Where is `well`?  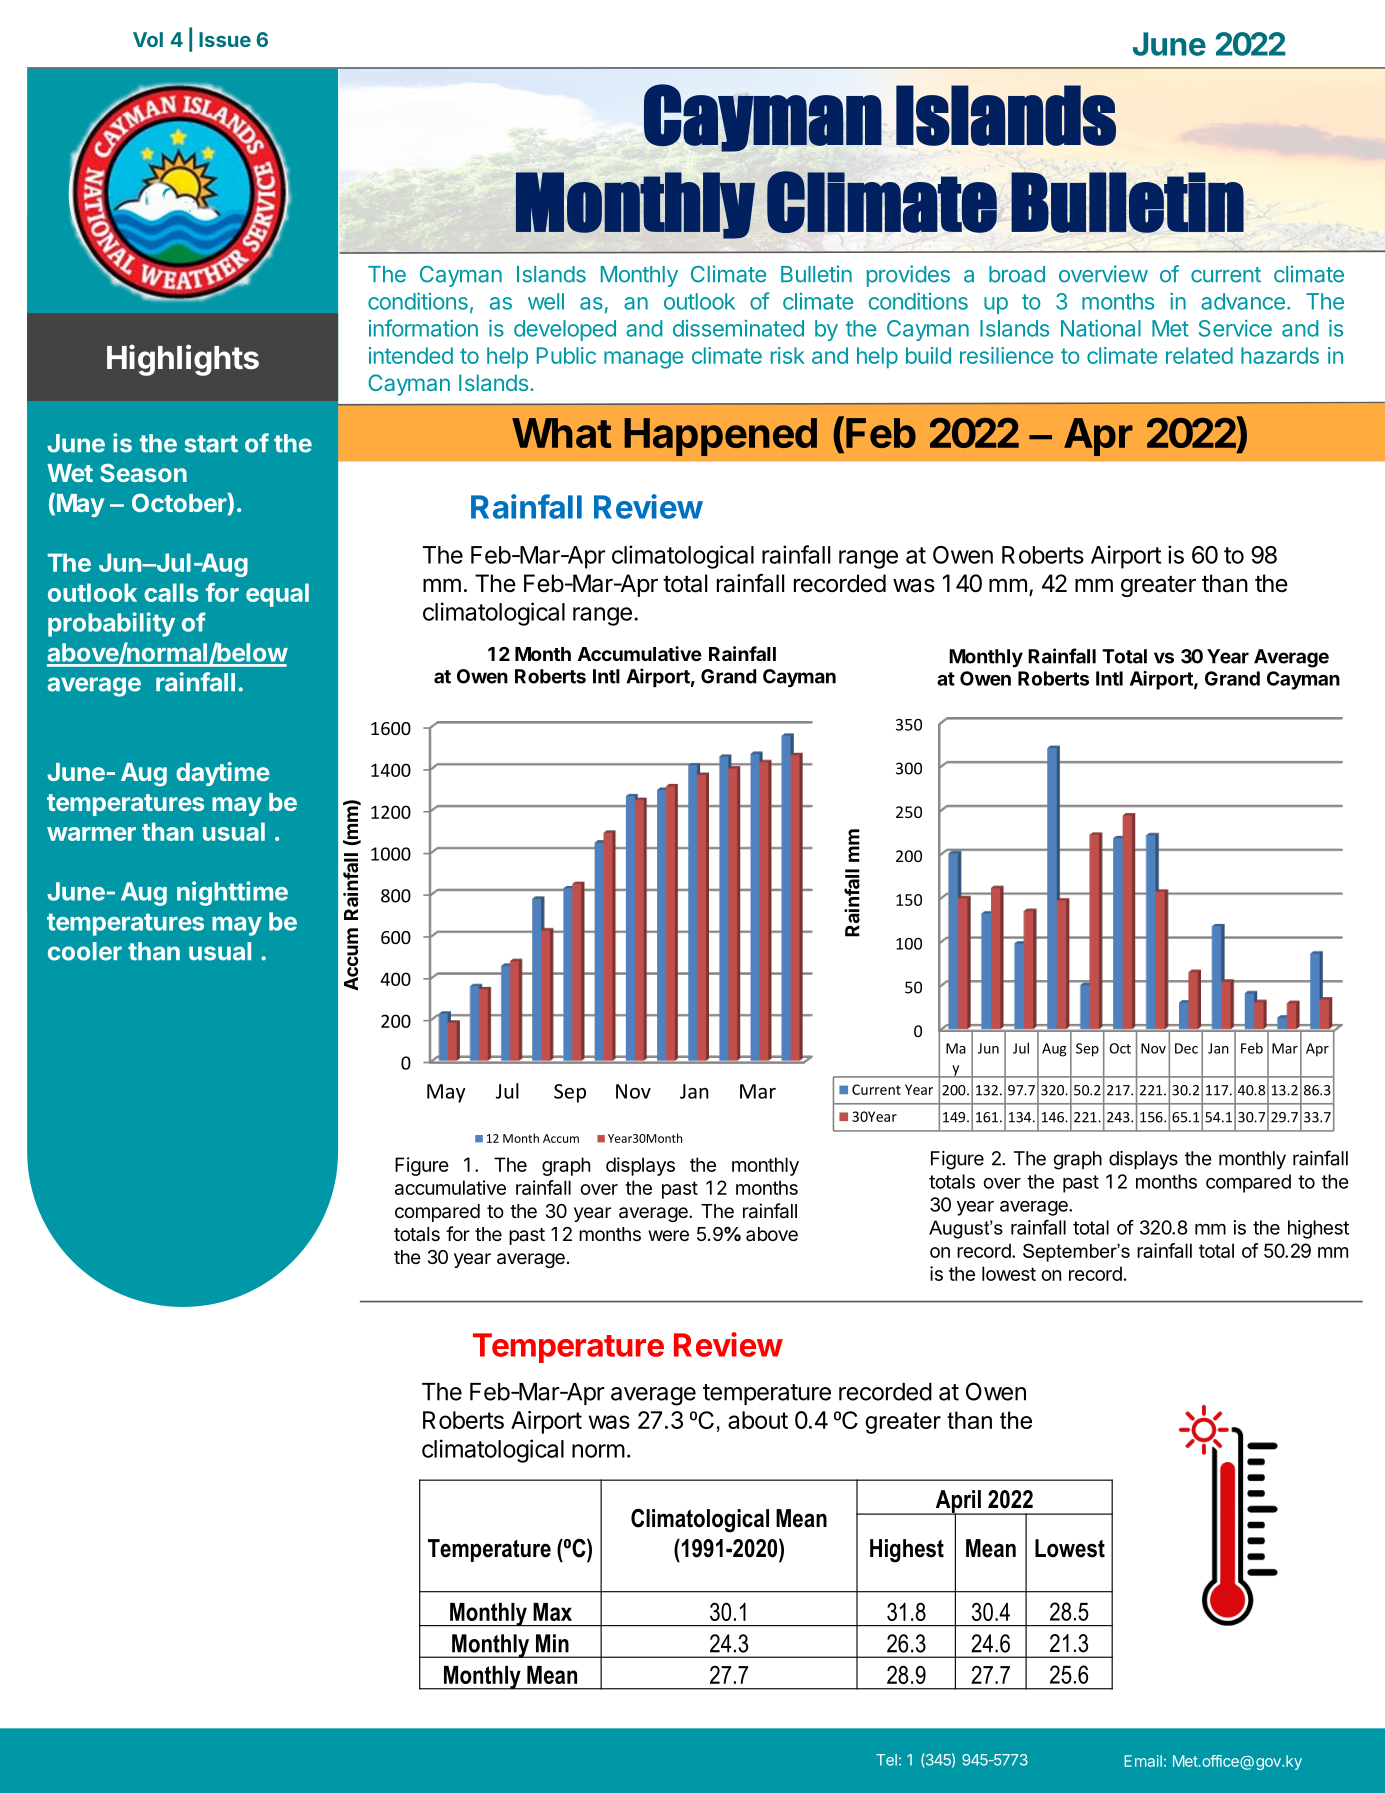 well is located at coordinates (546, 301).
